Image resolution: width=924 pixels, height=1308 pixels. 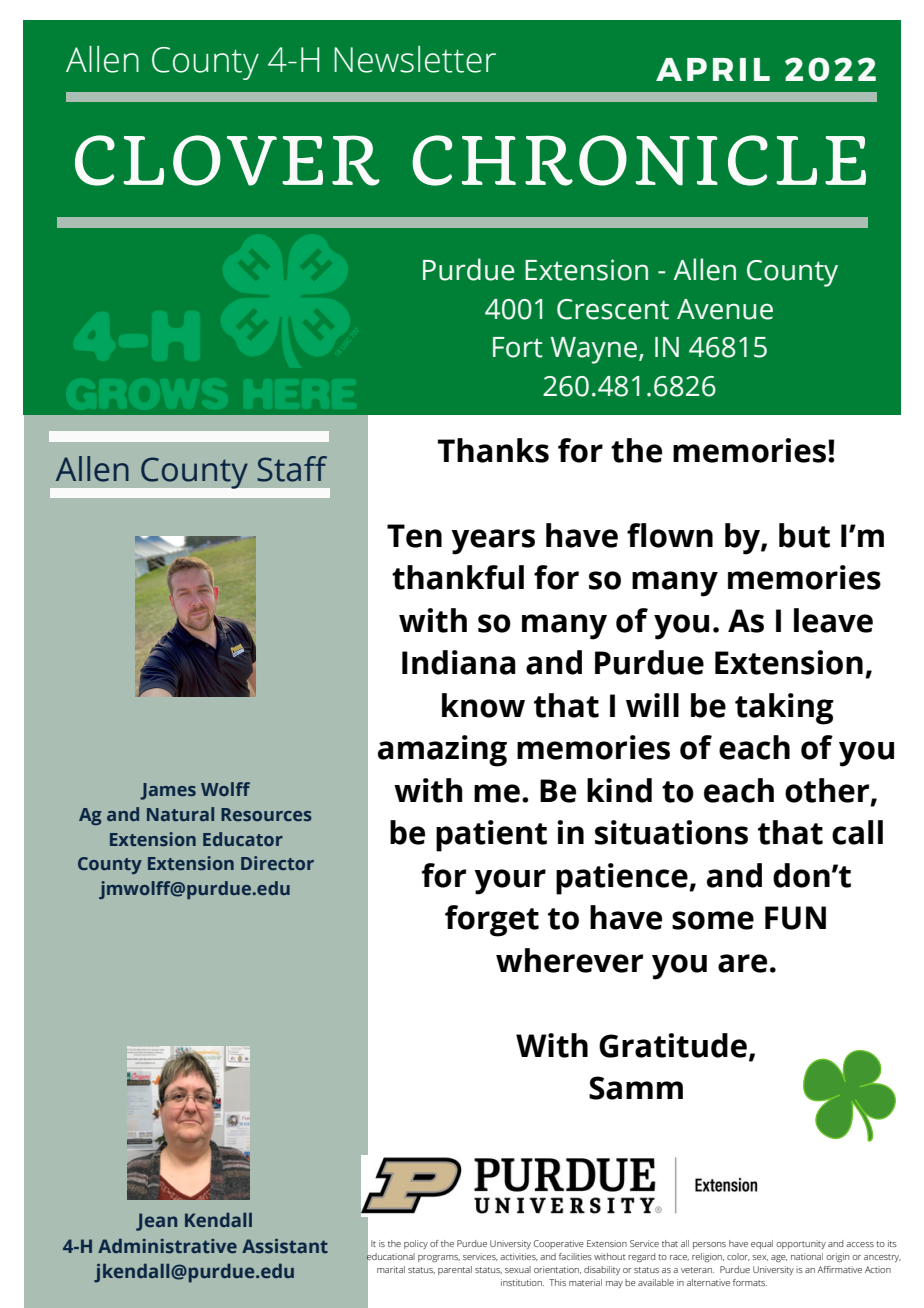 What do you see at coordinates (292, 469) in the image?
I see `Staff` at bounding box center [292, 469].
